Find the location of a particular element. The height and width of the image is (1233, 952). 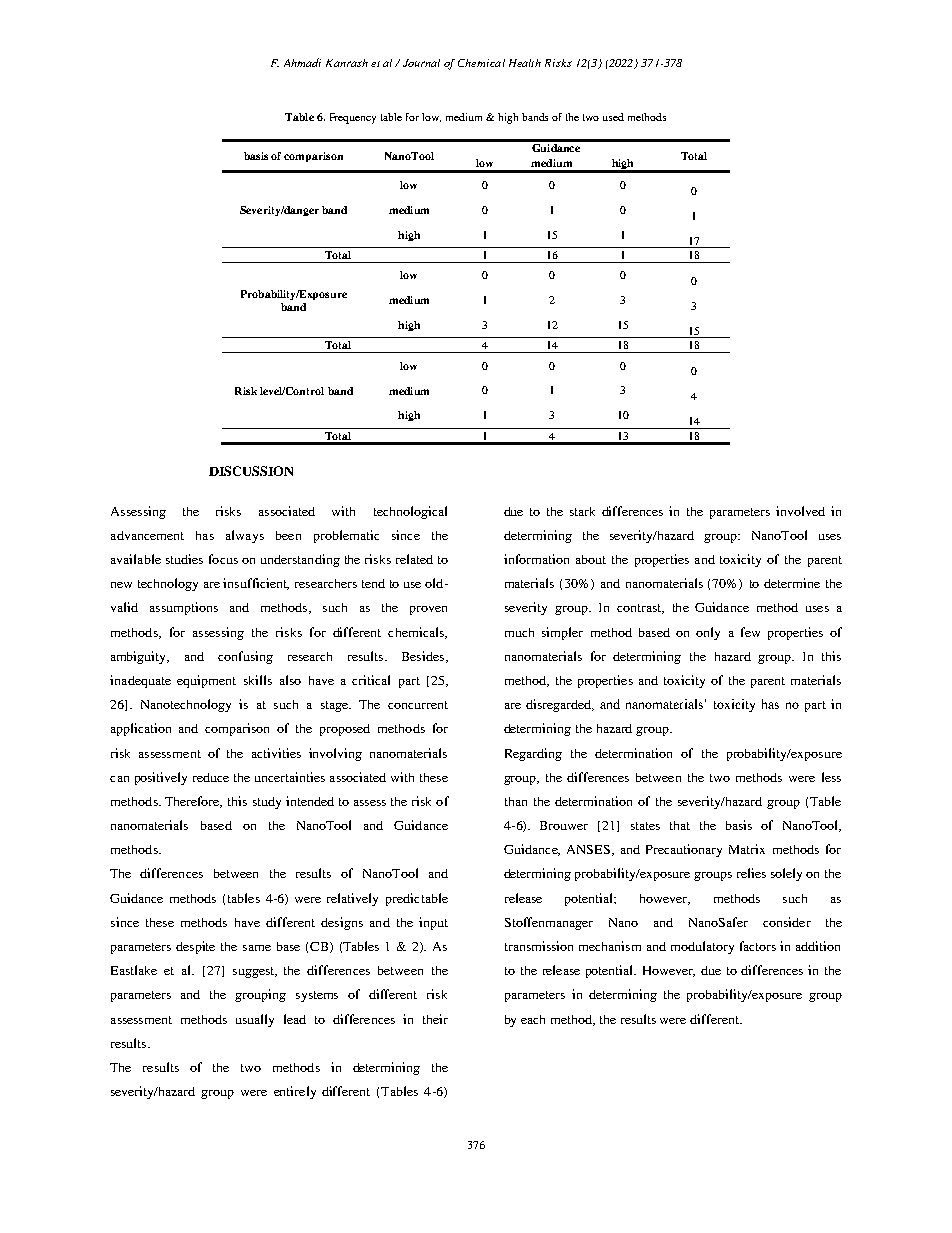

proven is located at coordinates (428, 610).
